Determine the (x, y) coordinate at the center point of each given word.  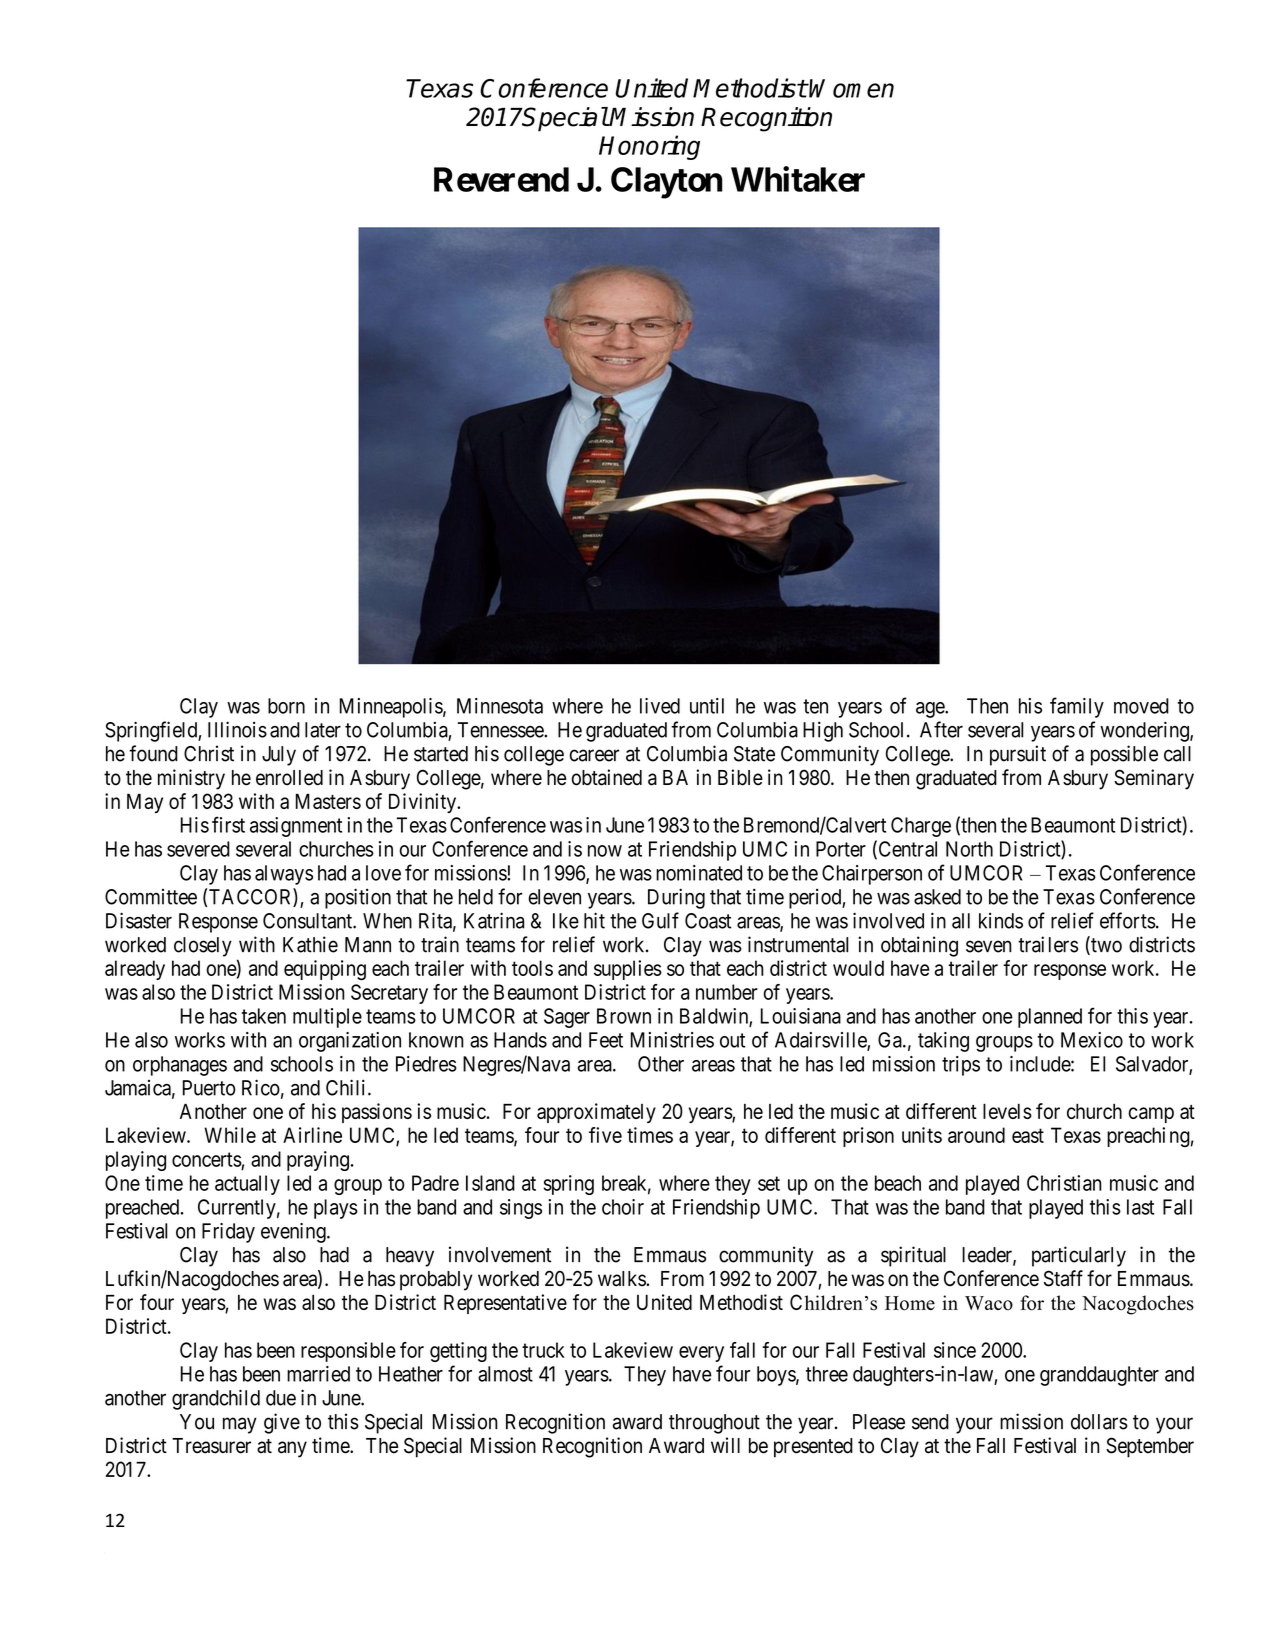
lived (660, 706)
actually (247, 1185)
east (1028, 1135)
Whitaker (798, 179)
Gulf (660, 920)
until (707, 706)
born (286, 706)
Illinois (237, 729)
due (281, 1398)
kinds (1001, 921)
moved (1141, 706)
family (1077, 707)
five (605, 1135)
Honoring (649, 147)
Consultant (308, 921)
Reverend (501, 179)
